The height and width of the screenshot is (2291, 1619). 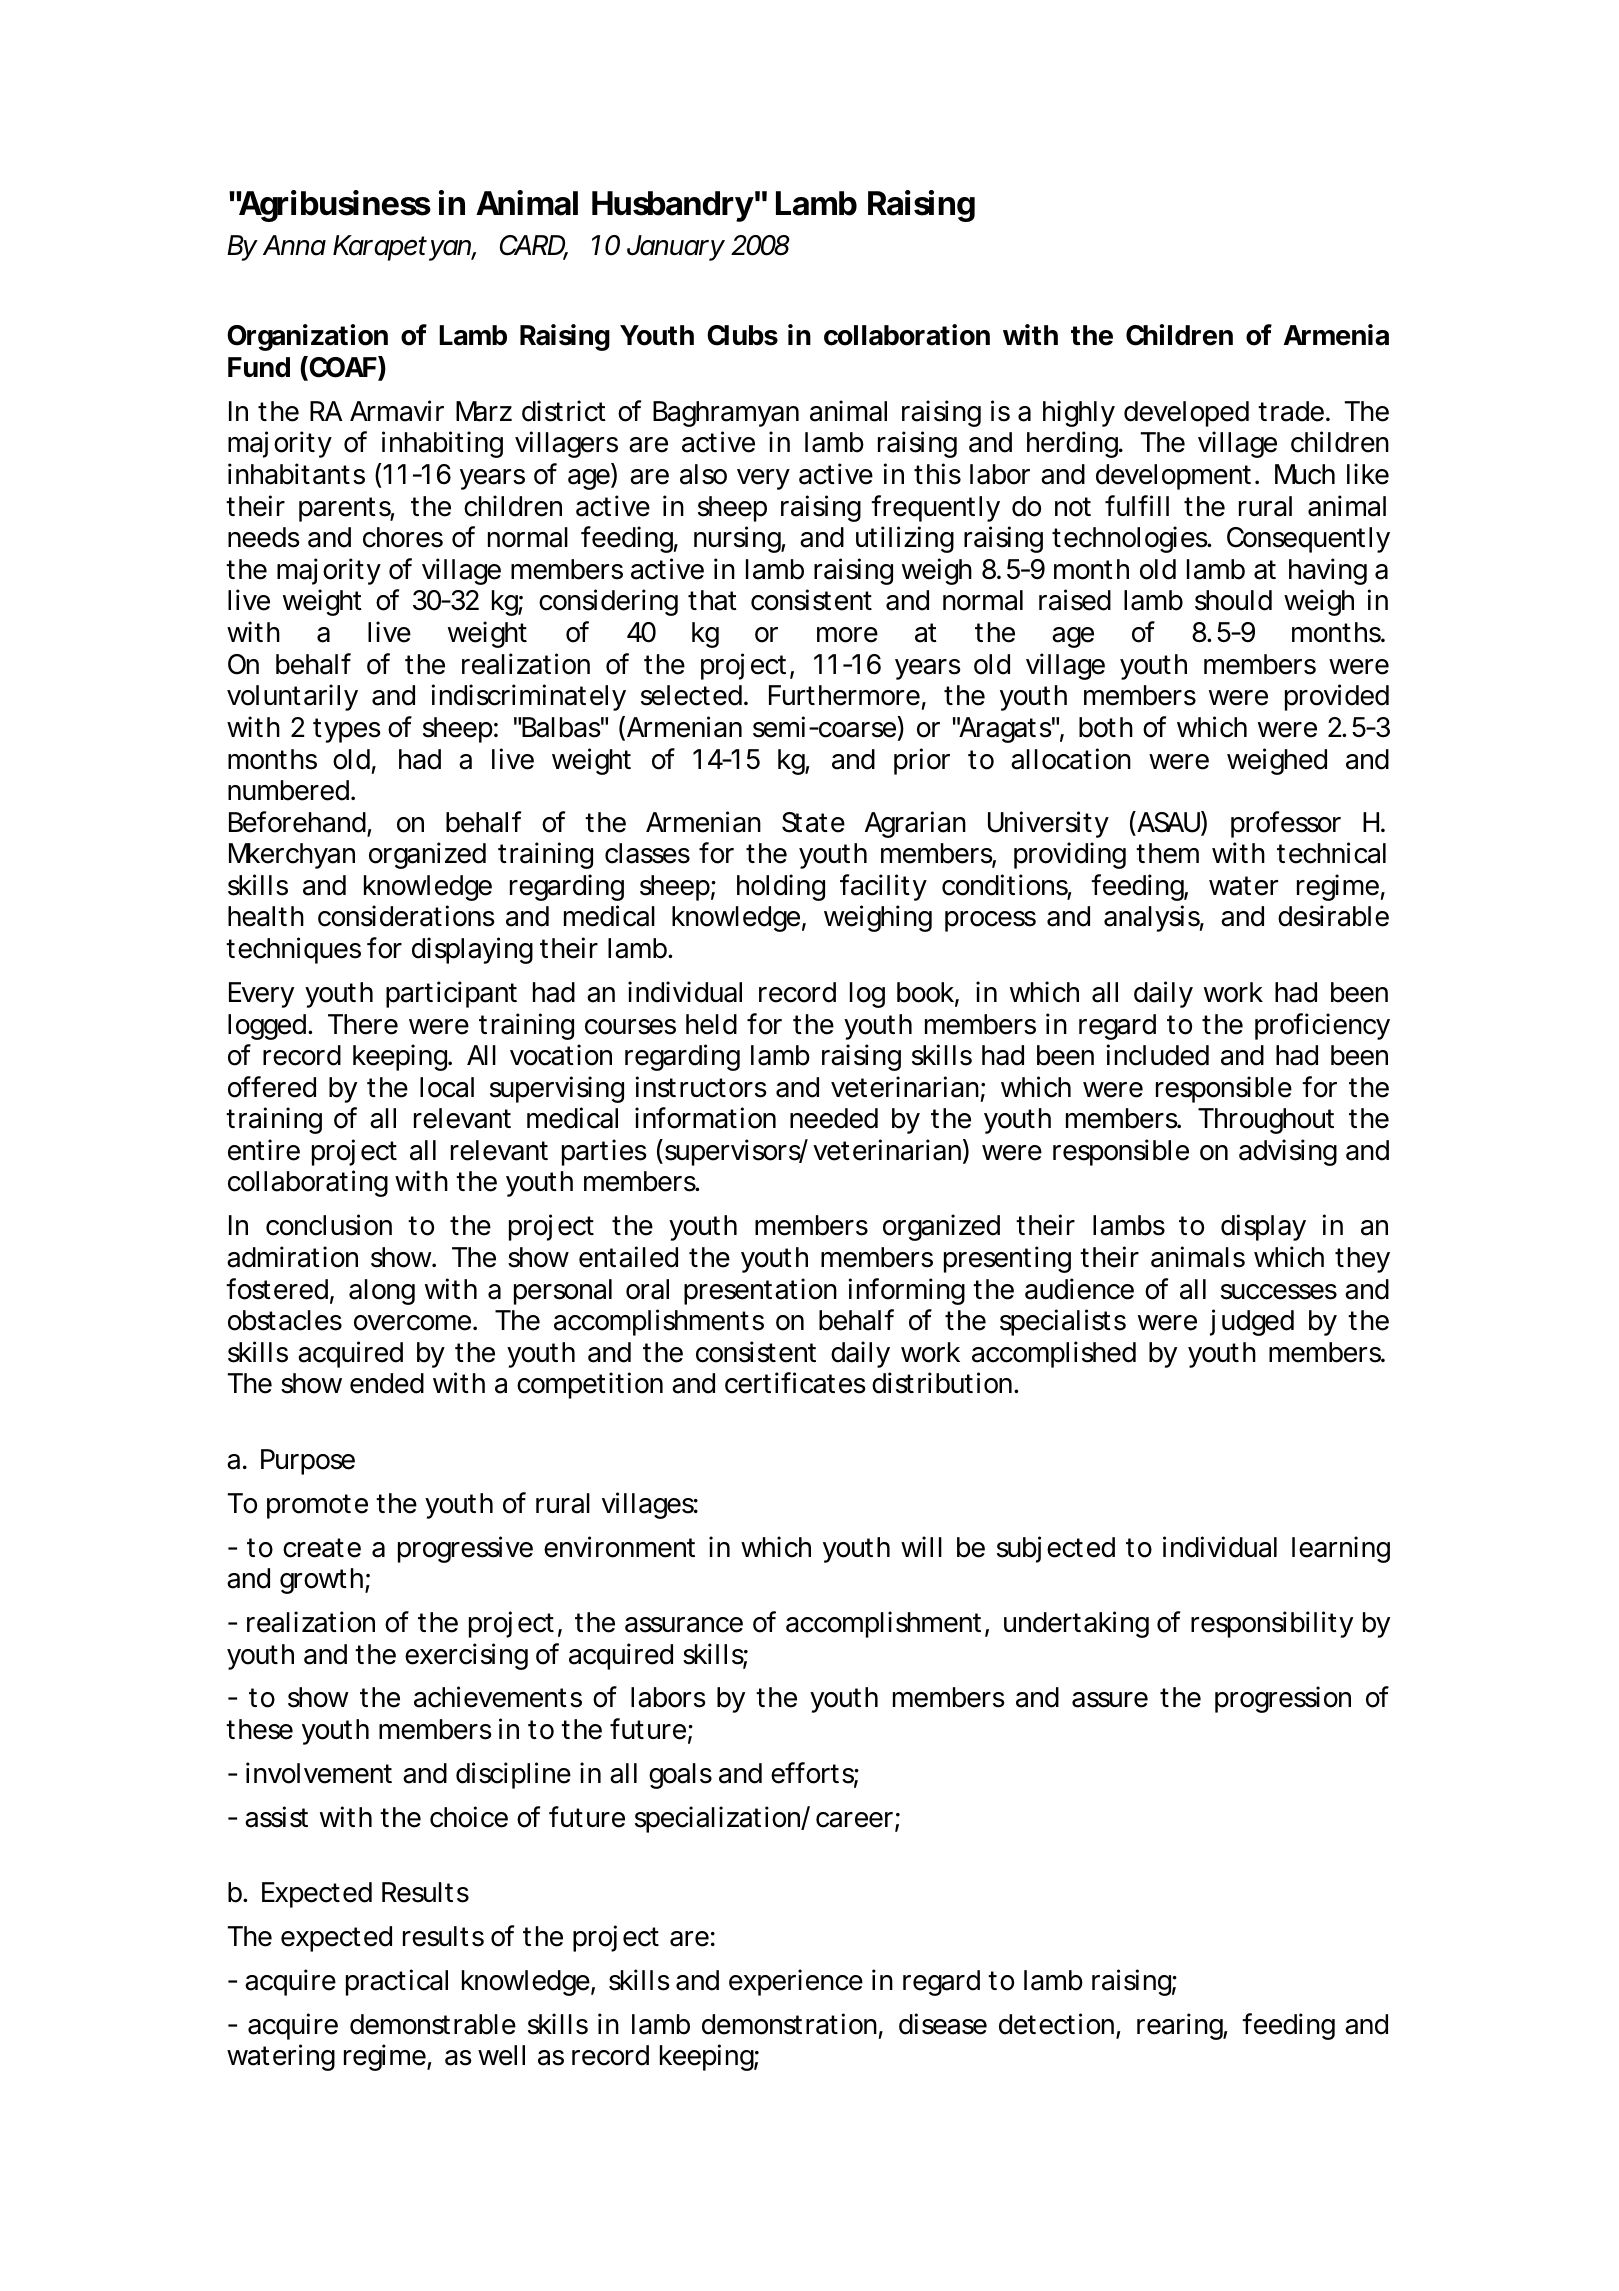 I want to click on trade, so click(x=1291, y=411).
